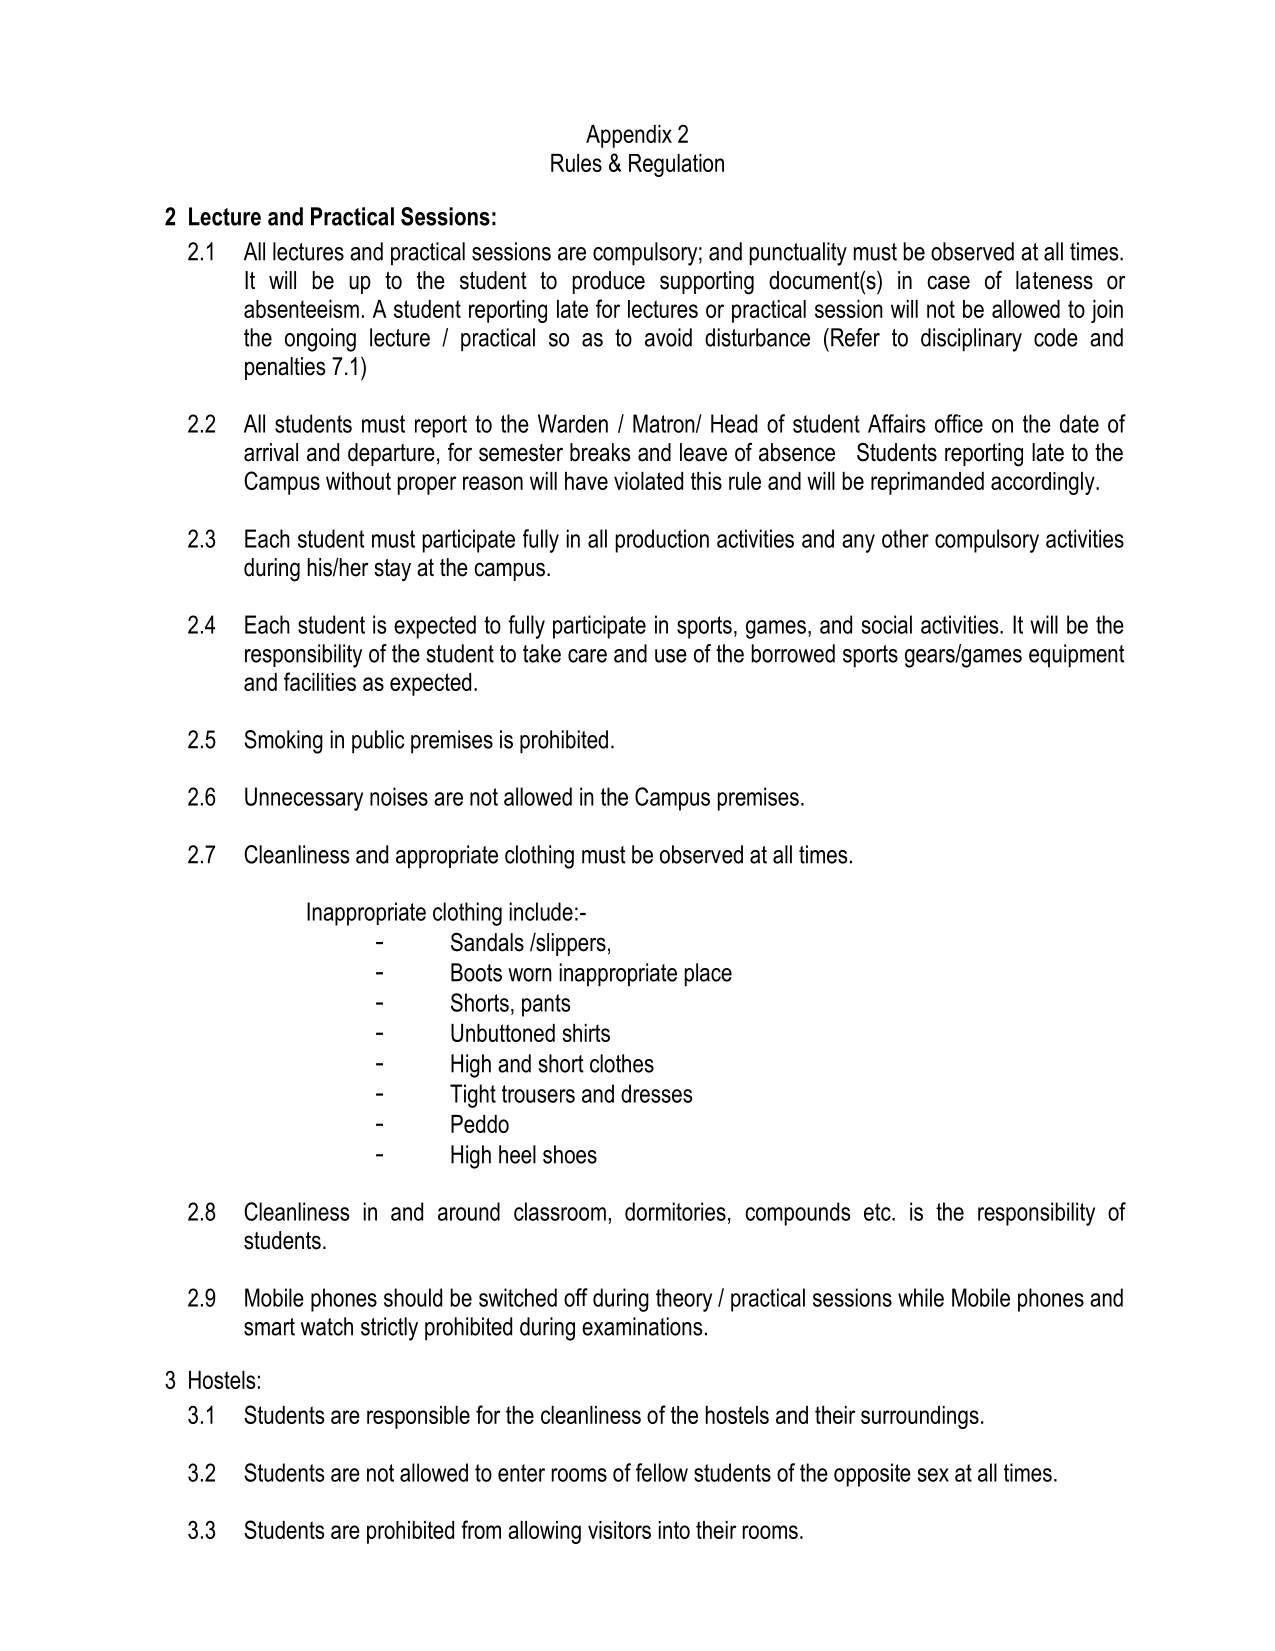 The width and height of the screenshot is (1275, 1651). Describe the element at coordinates (708, 975) in the screenshot. I see `place` at that location.
